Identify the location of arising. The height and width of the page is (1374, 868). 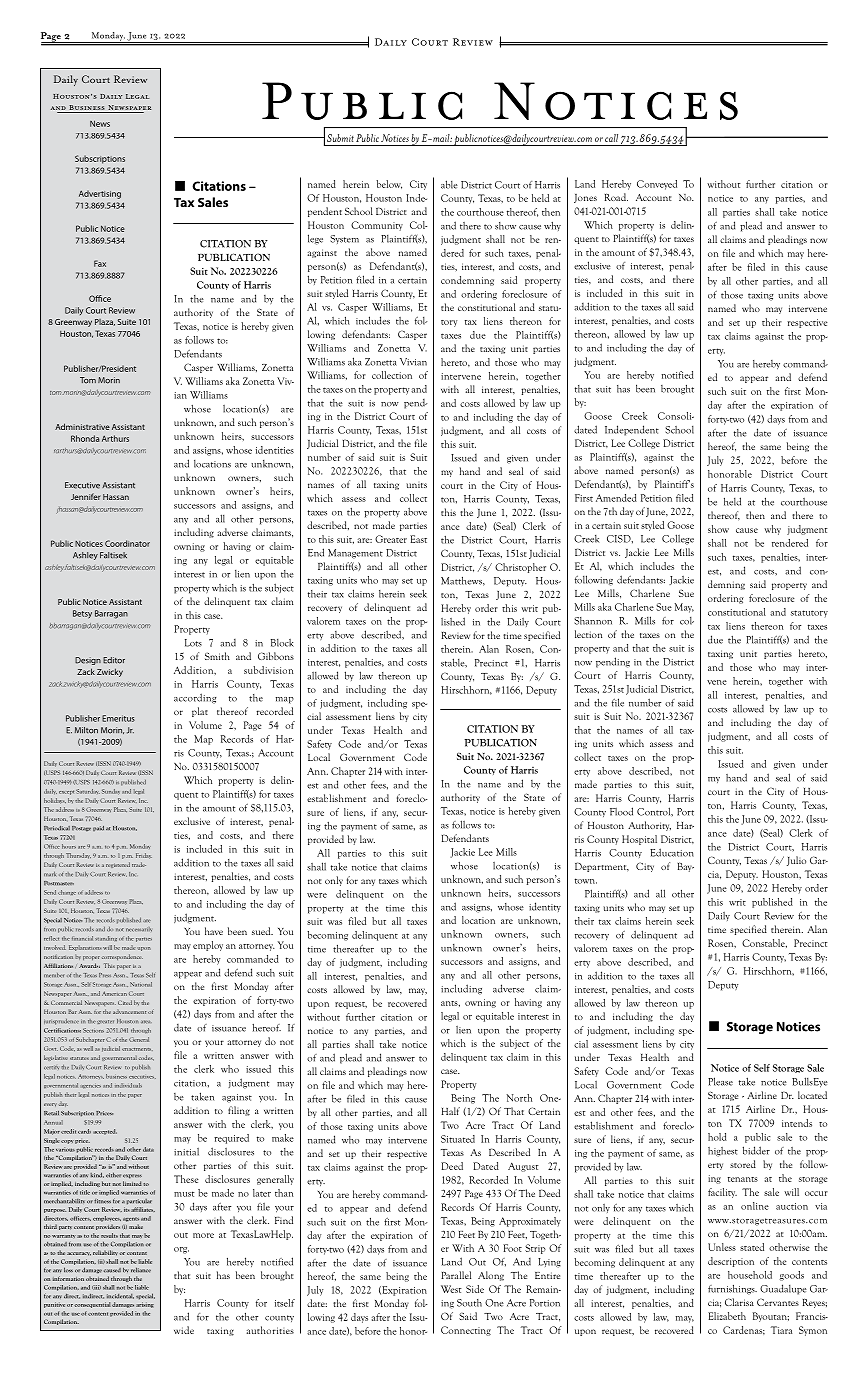
(145, 1305).
